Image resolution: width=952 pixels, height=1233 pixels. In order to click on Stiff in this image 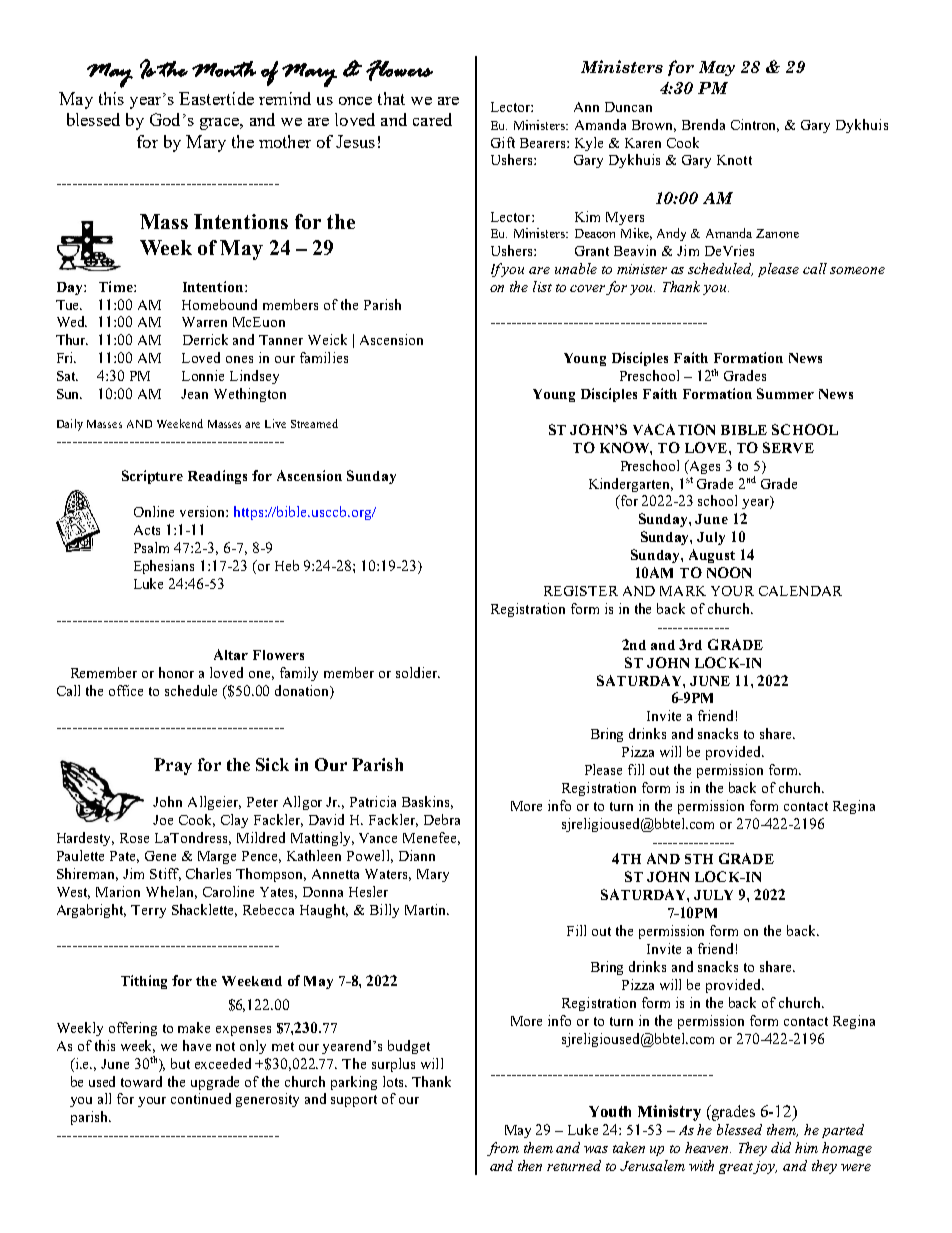, I will do `click(165, 874)`.
